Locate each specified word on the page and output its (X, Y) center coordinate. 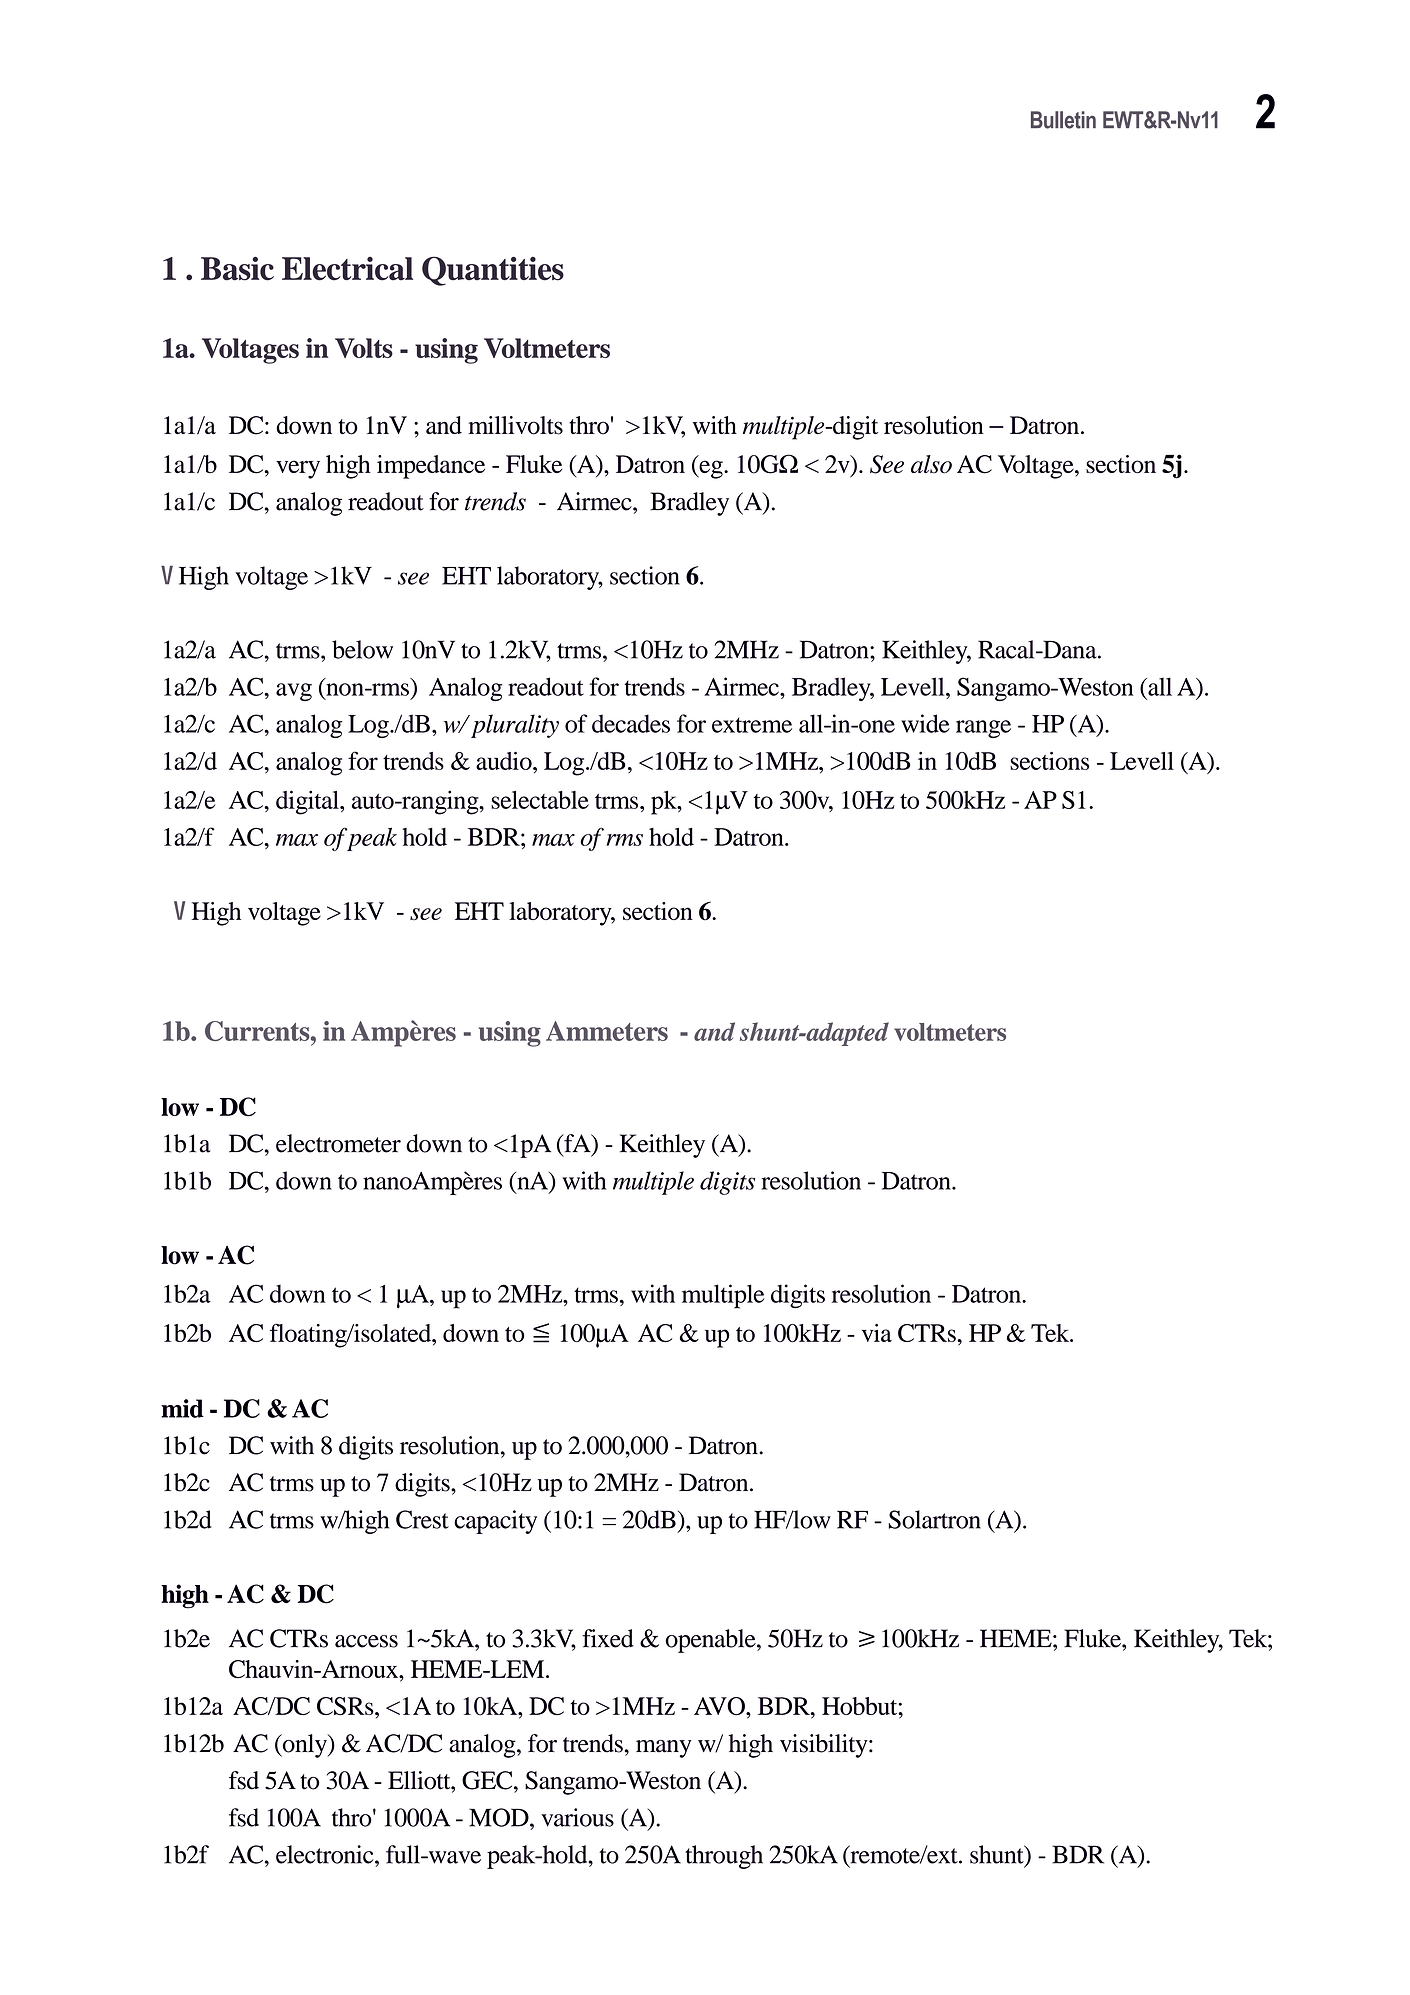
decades (631, 723)
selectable (540, 800)
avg (294, 692)
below (362, 649)
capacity (495, 1522)
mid (182, 1408)
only (304, 1746)
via (877, 1333)
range (983, 729)
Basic (237, 269)
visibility (825, 1746)
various (577, 1817)
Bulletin (1063, 120)
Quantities (493, 271)
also (931, 464)
